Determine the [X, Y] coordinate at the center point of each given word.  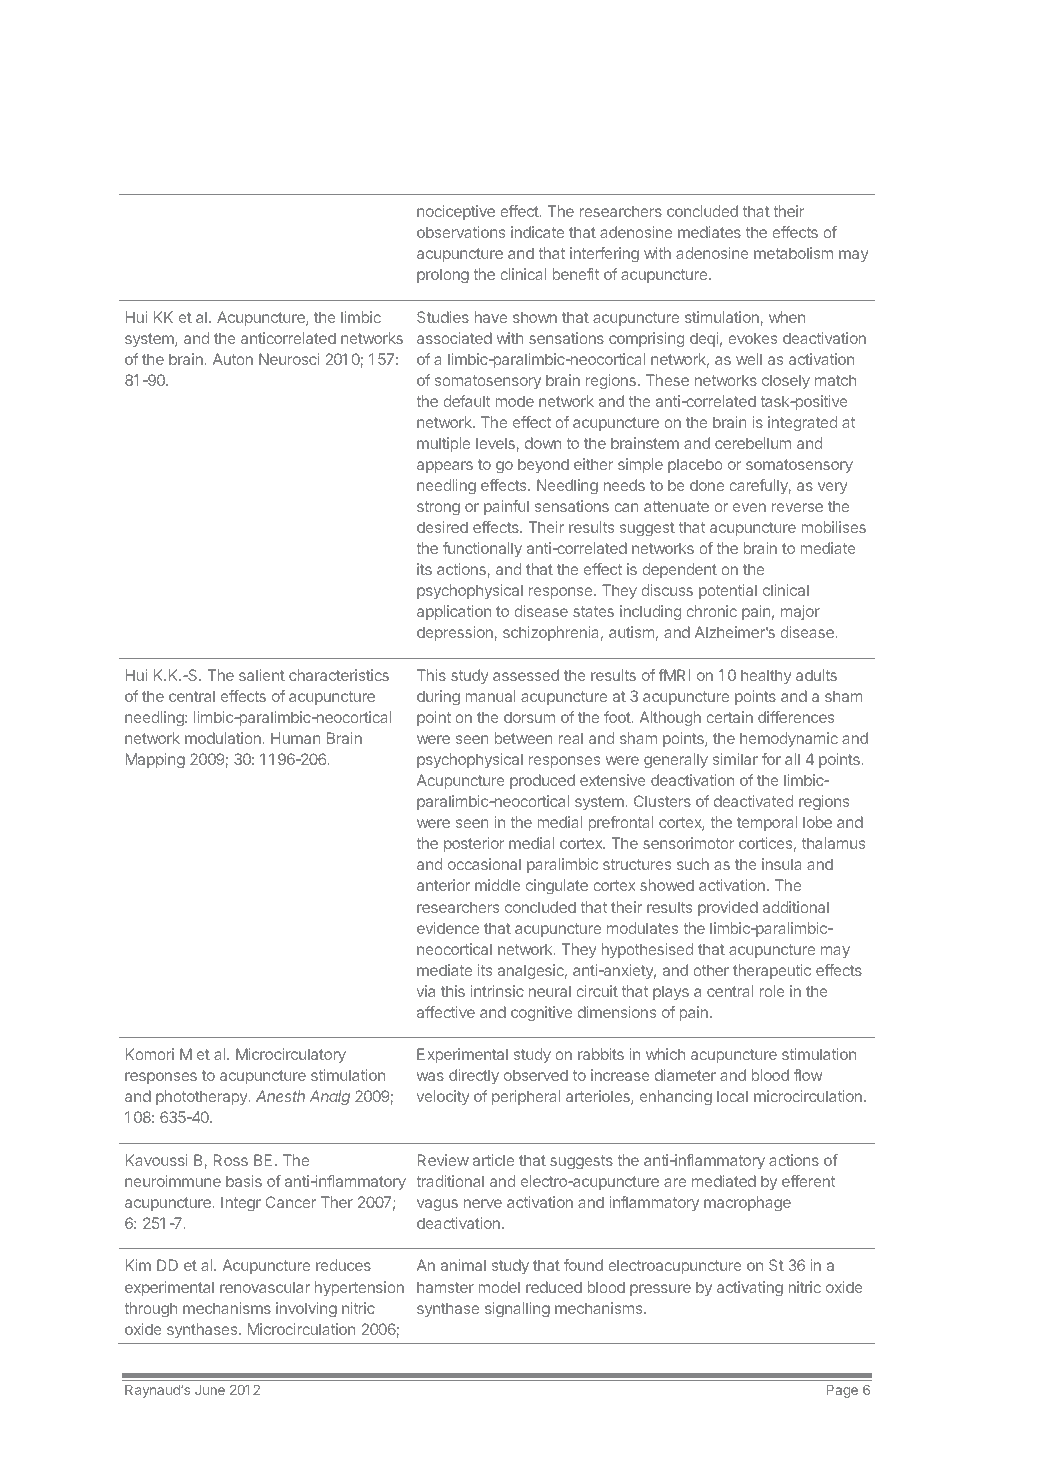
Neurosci [289, 359]
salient [262, 675]
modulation [223, 738]
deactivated [753, 801]
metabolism [793, 253]
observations [461, 232]
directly [474, 1076]
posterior [474, 844]
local [732, 1096]
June [210, 1390]
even [749, 507]
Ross [230, 1160]
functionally [482, 549]
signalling [517, 1310]
